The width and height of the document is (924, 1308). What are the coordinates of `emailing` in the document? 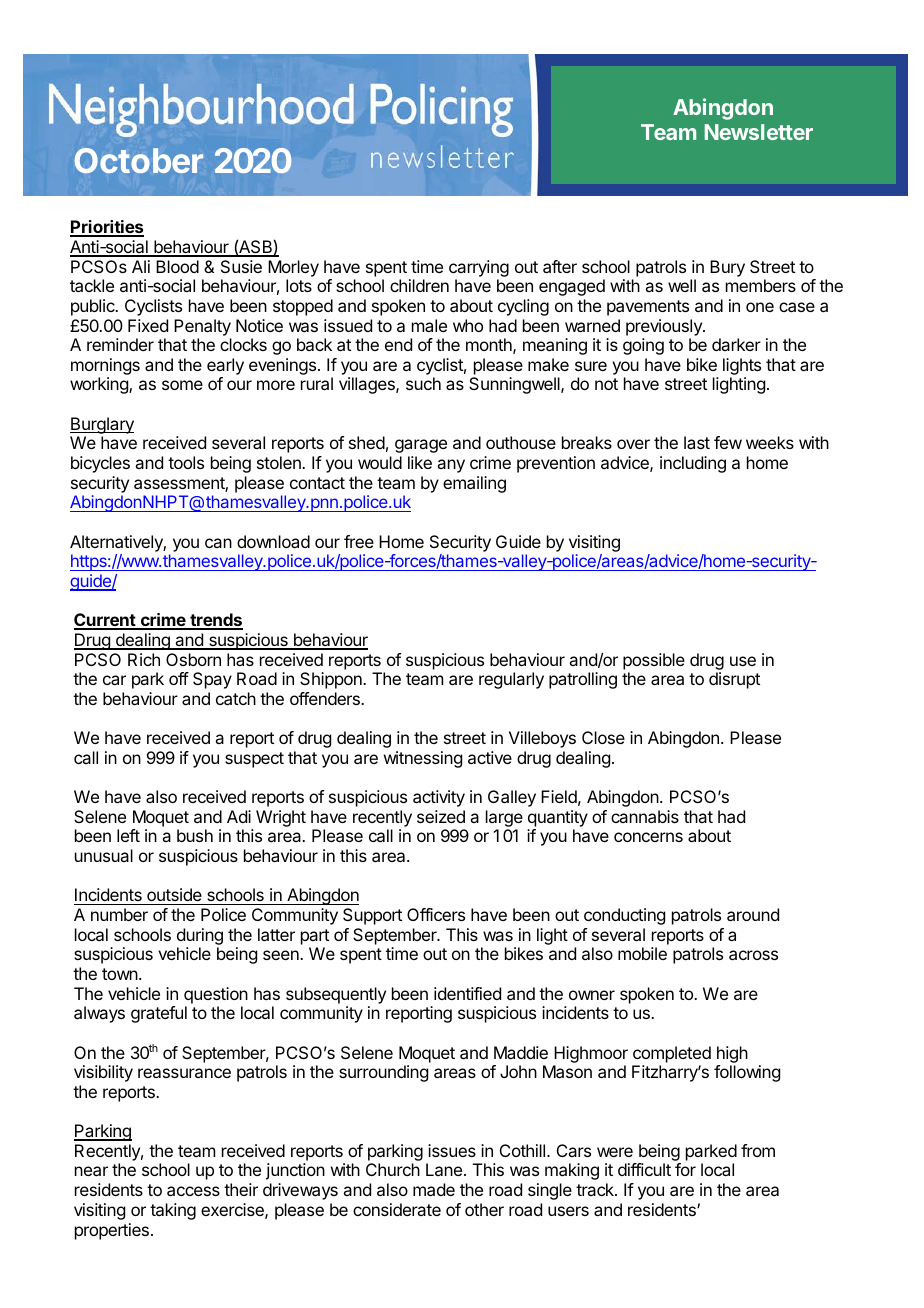 It's located at (474, 484).
